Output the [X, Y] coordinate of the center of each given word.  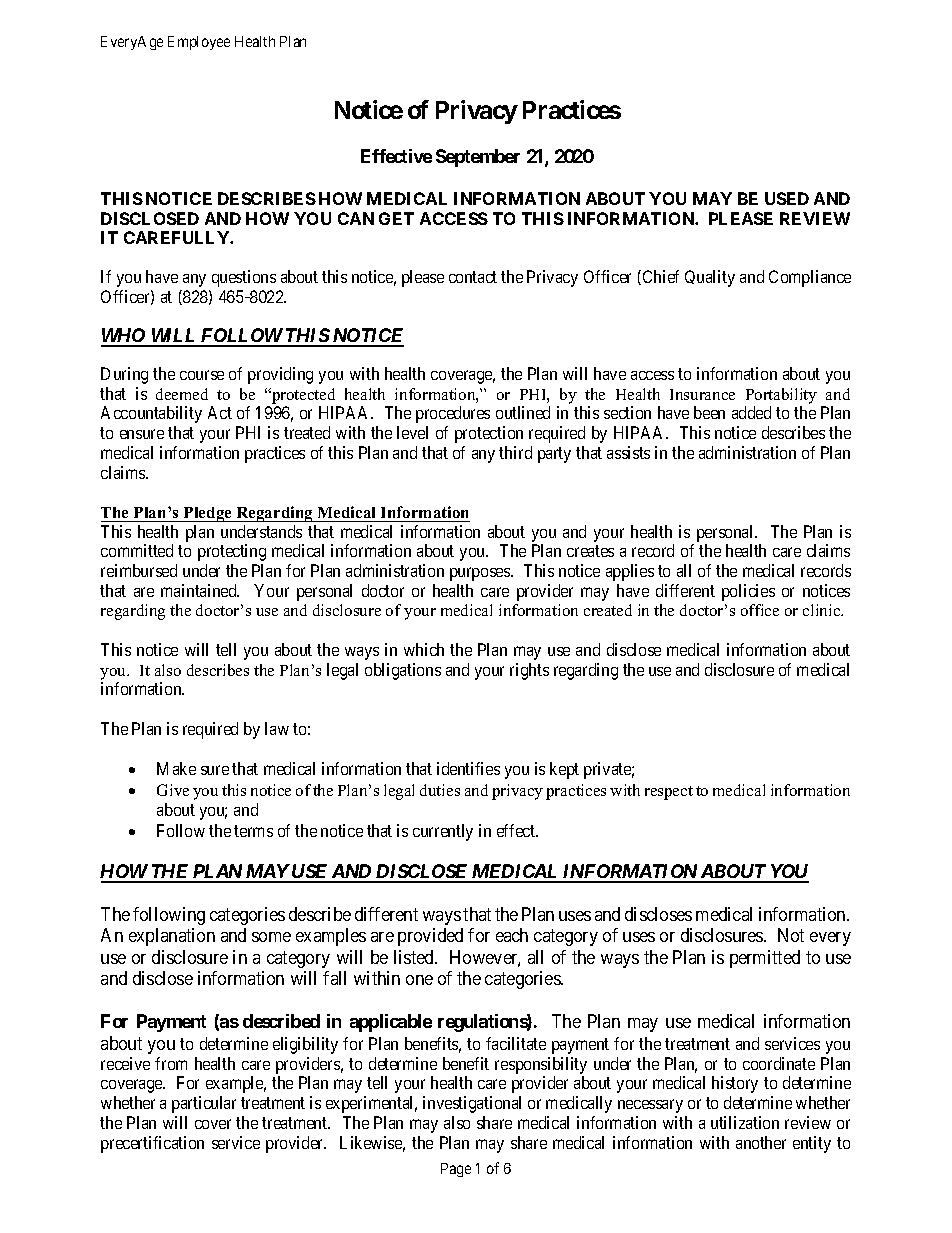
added [751, 412]
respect [669, 793]
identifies [468, 768]
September [478, 158]
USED [787, 198]
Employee [199, 43]
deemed [182, 394]
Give [173, 790]
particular [204, 1104]
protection [489, 434]
